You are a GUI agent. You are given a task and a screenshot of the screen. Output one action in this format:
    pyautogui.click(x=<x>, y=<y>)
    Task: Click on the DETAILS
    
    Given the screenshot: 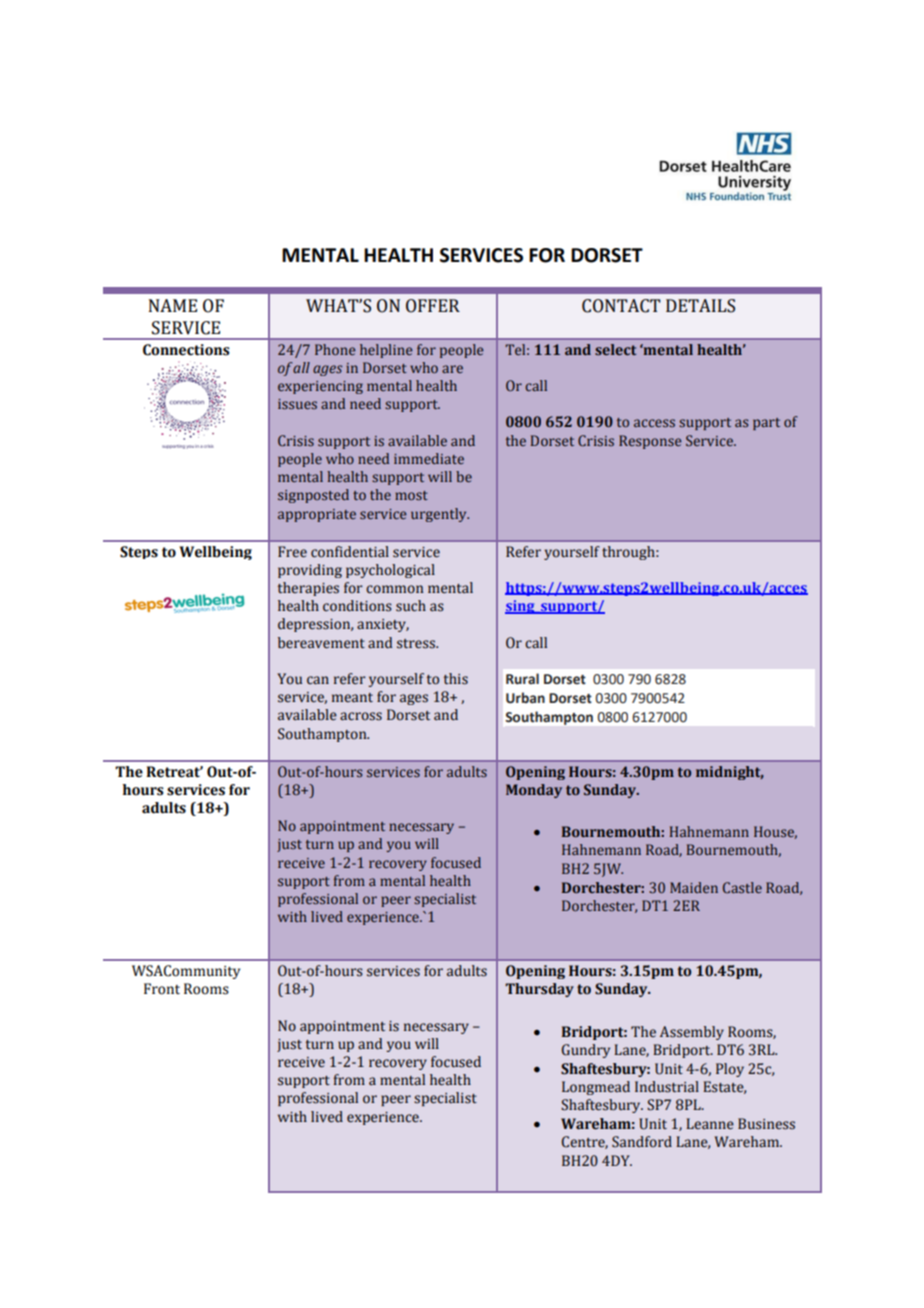 What is the action you would take?
    pyautogui.click(x=700, y=306)
